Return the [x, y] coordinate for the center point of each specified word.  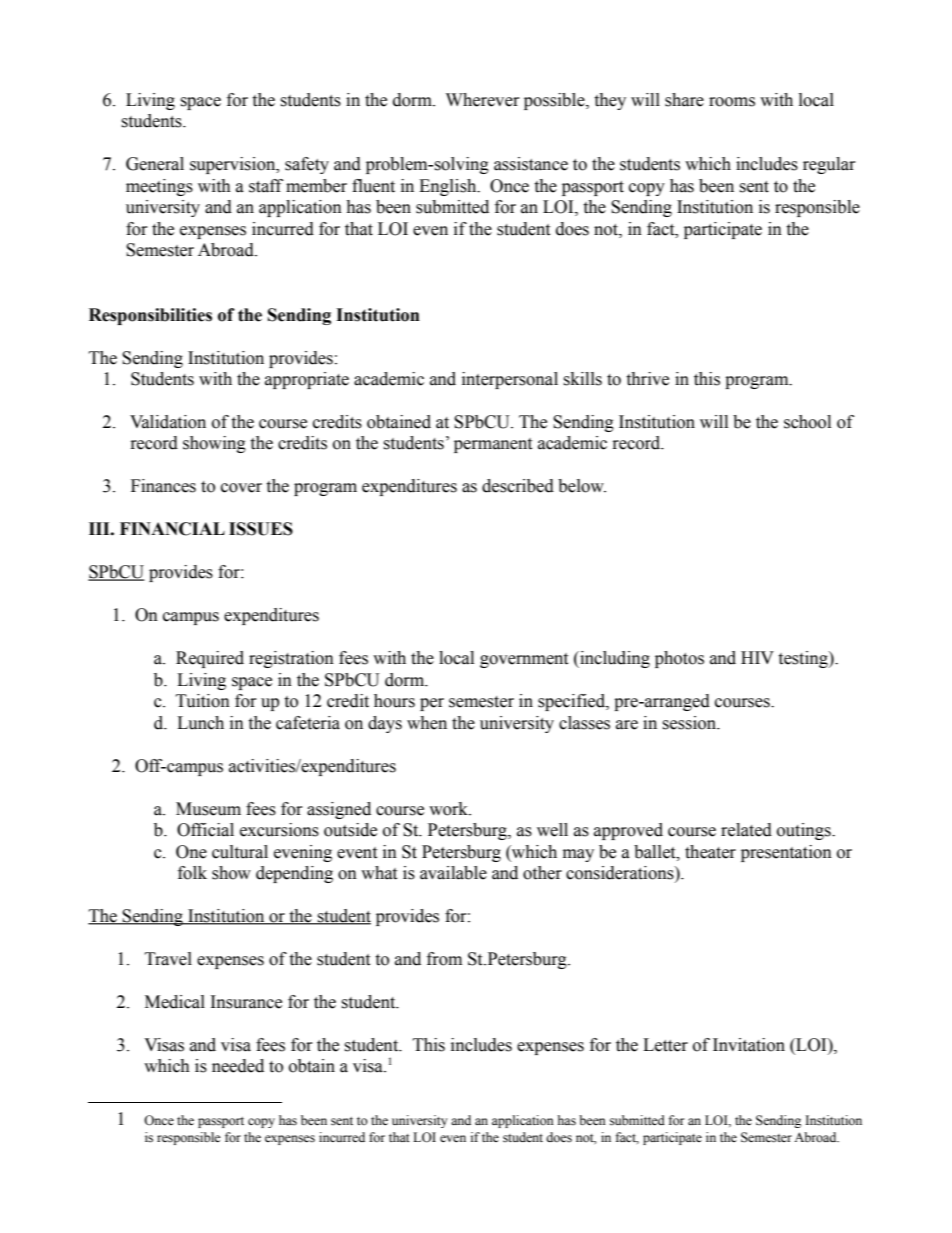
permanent [493, 445]
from [444, 959]
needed [238, 1066]
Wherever [483, 100]
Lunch [200, 723]
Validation [168, 422]
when [427, 723]
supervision [234, 165]
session [690, 723]
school [807, 422]
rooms [732, 102]
